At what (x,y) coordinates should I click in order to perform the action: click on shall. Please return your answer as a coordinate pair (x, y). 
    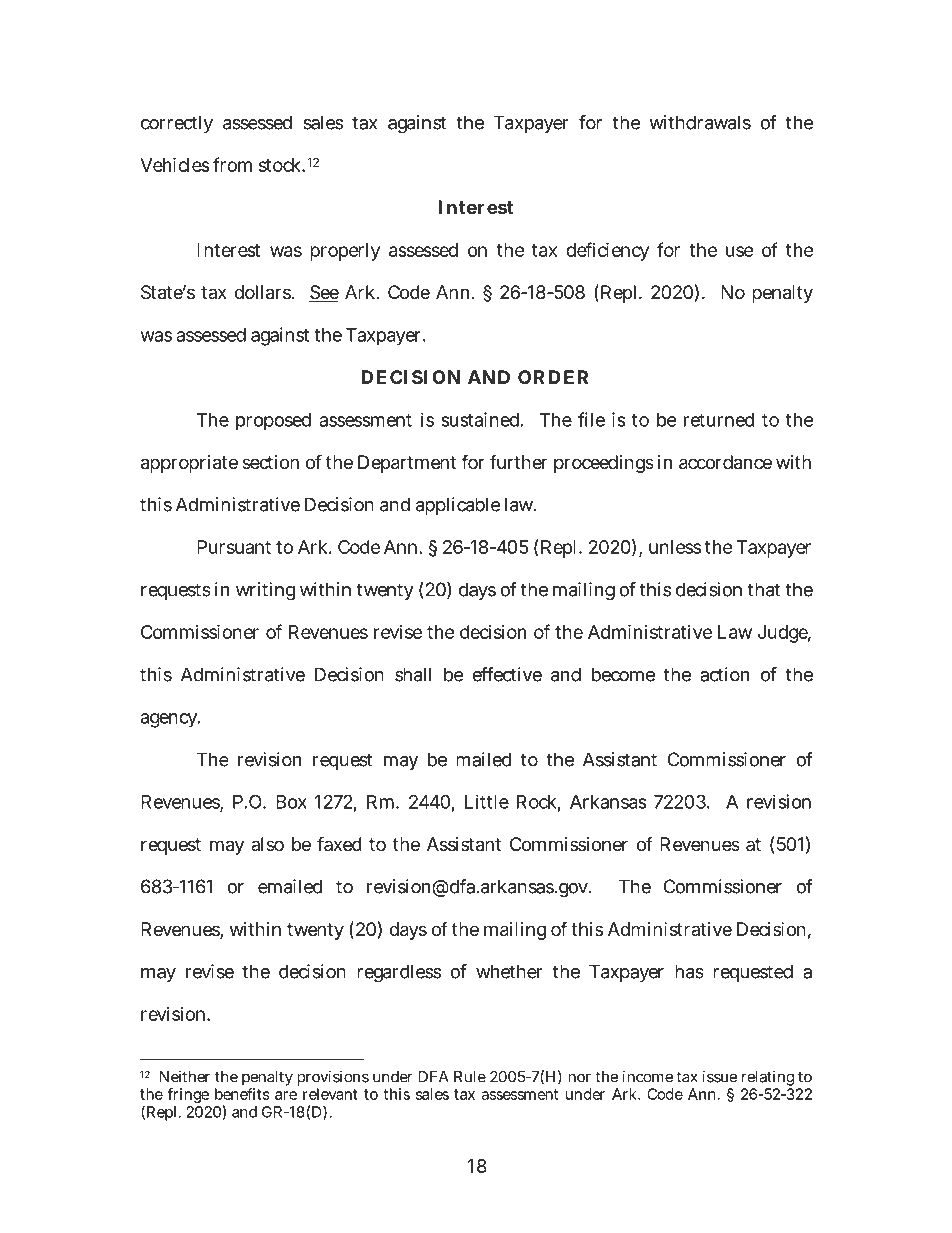
    Looking at the image, I should click on (413, 674).
